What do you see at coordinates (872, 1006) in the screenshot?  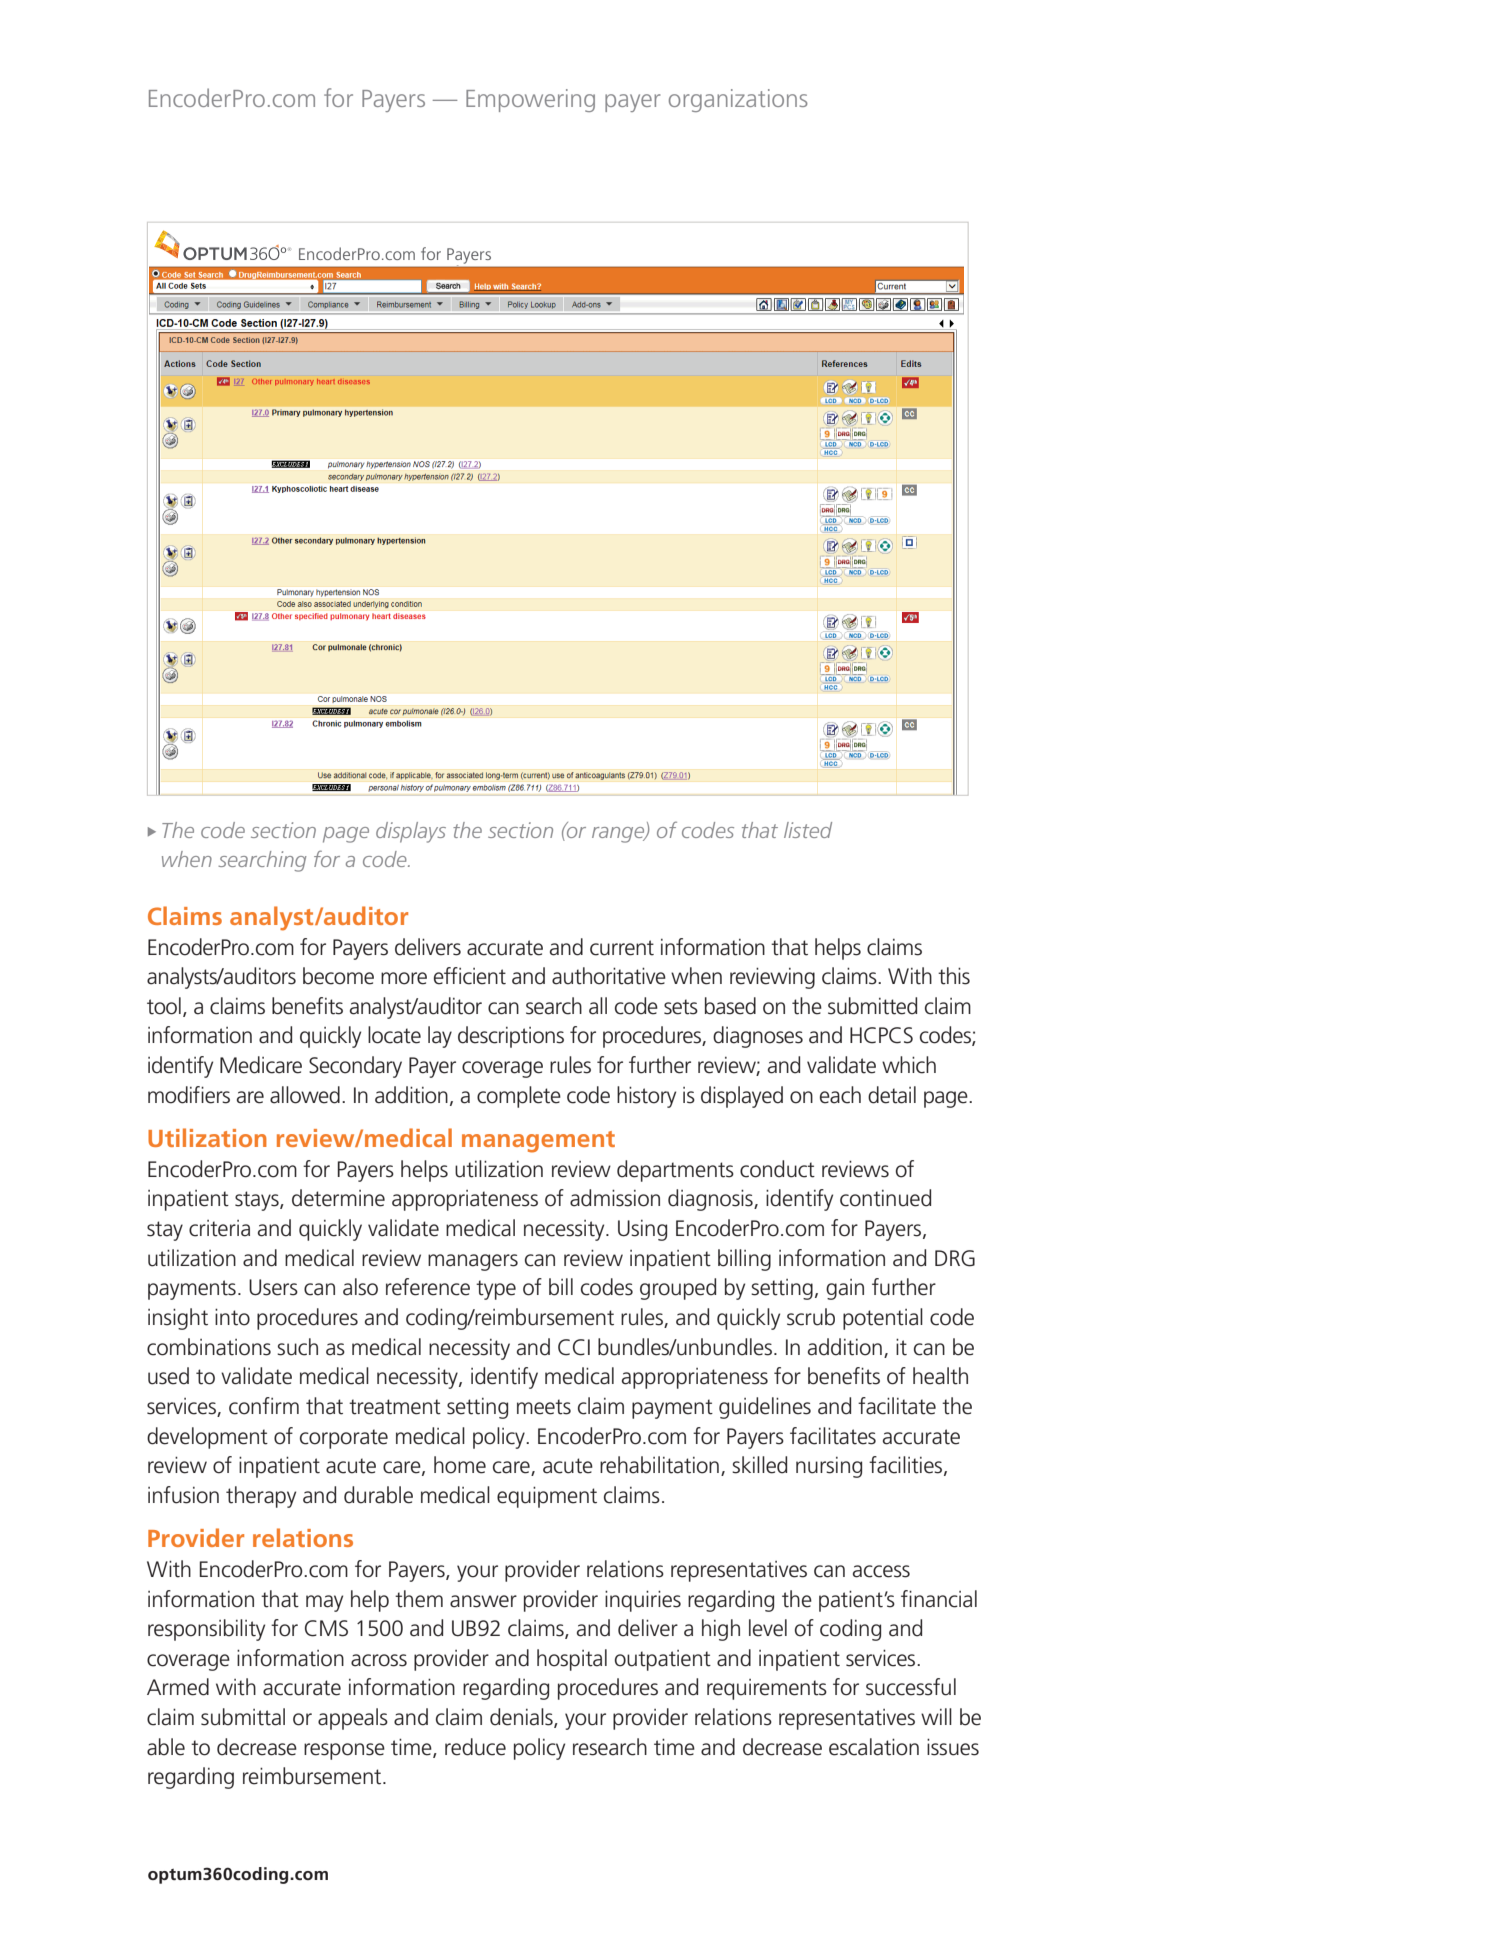 I see `submitted` at bounding box center [872, 1006].
